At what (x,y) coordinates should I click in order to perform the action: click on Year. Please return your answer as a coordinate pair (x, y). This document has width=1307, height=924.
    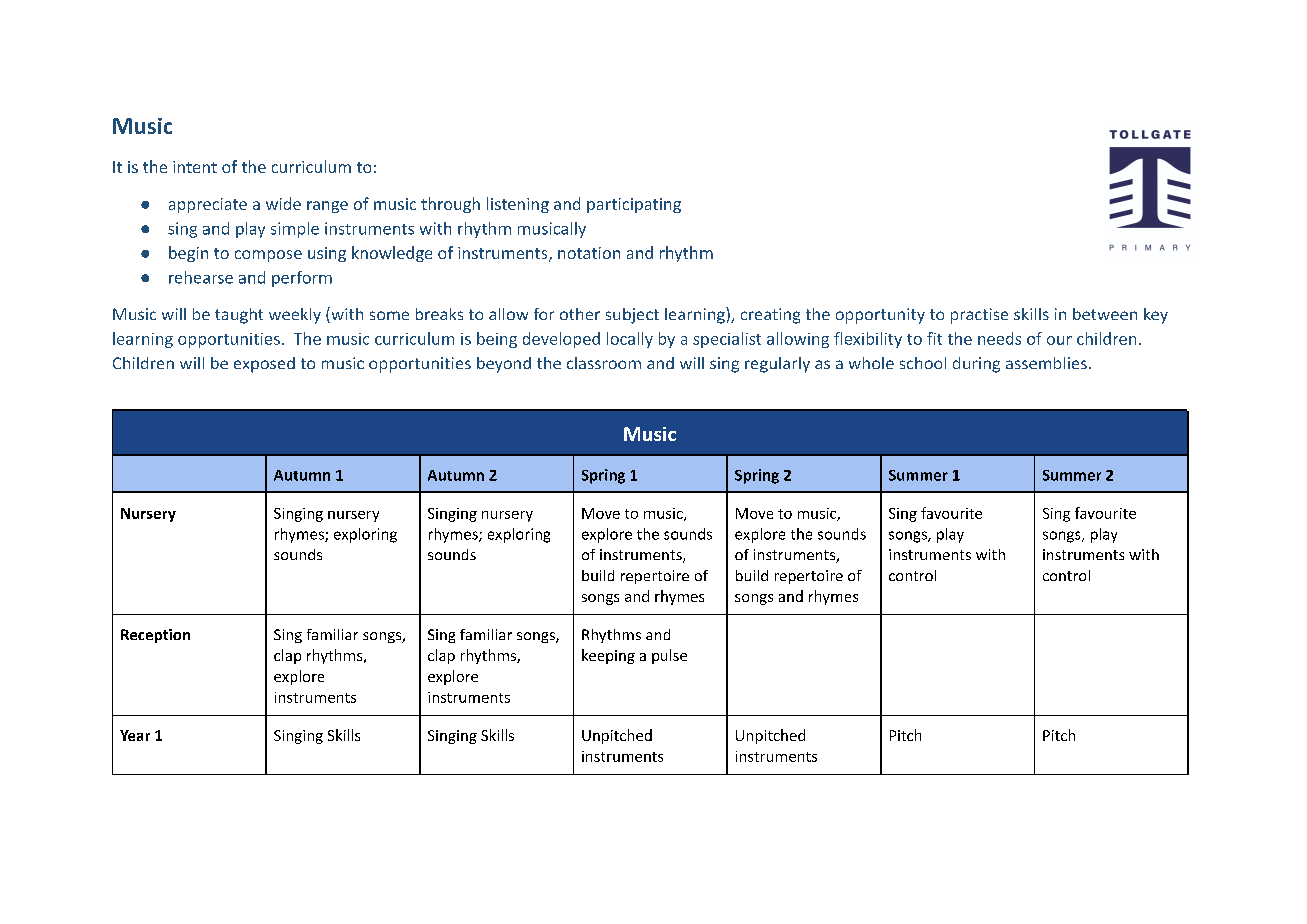
    Looking at the image, I should click on (135, 735).
